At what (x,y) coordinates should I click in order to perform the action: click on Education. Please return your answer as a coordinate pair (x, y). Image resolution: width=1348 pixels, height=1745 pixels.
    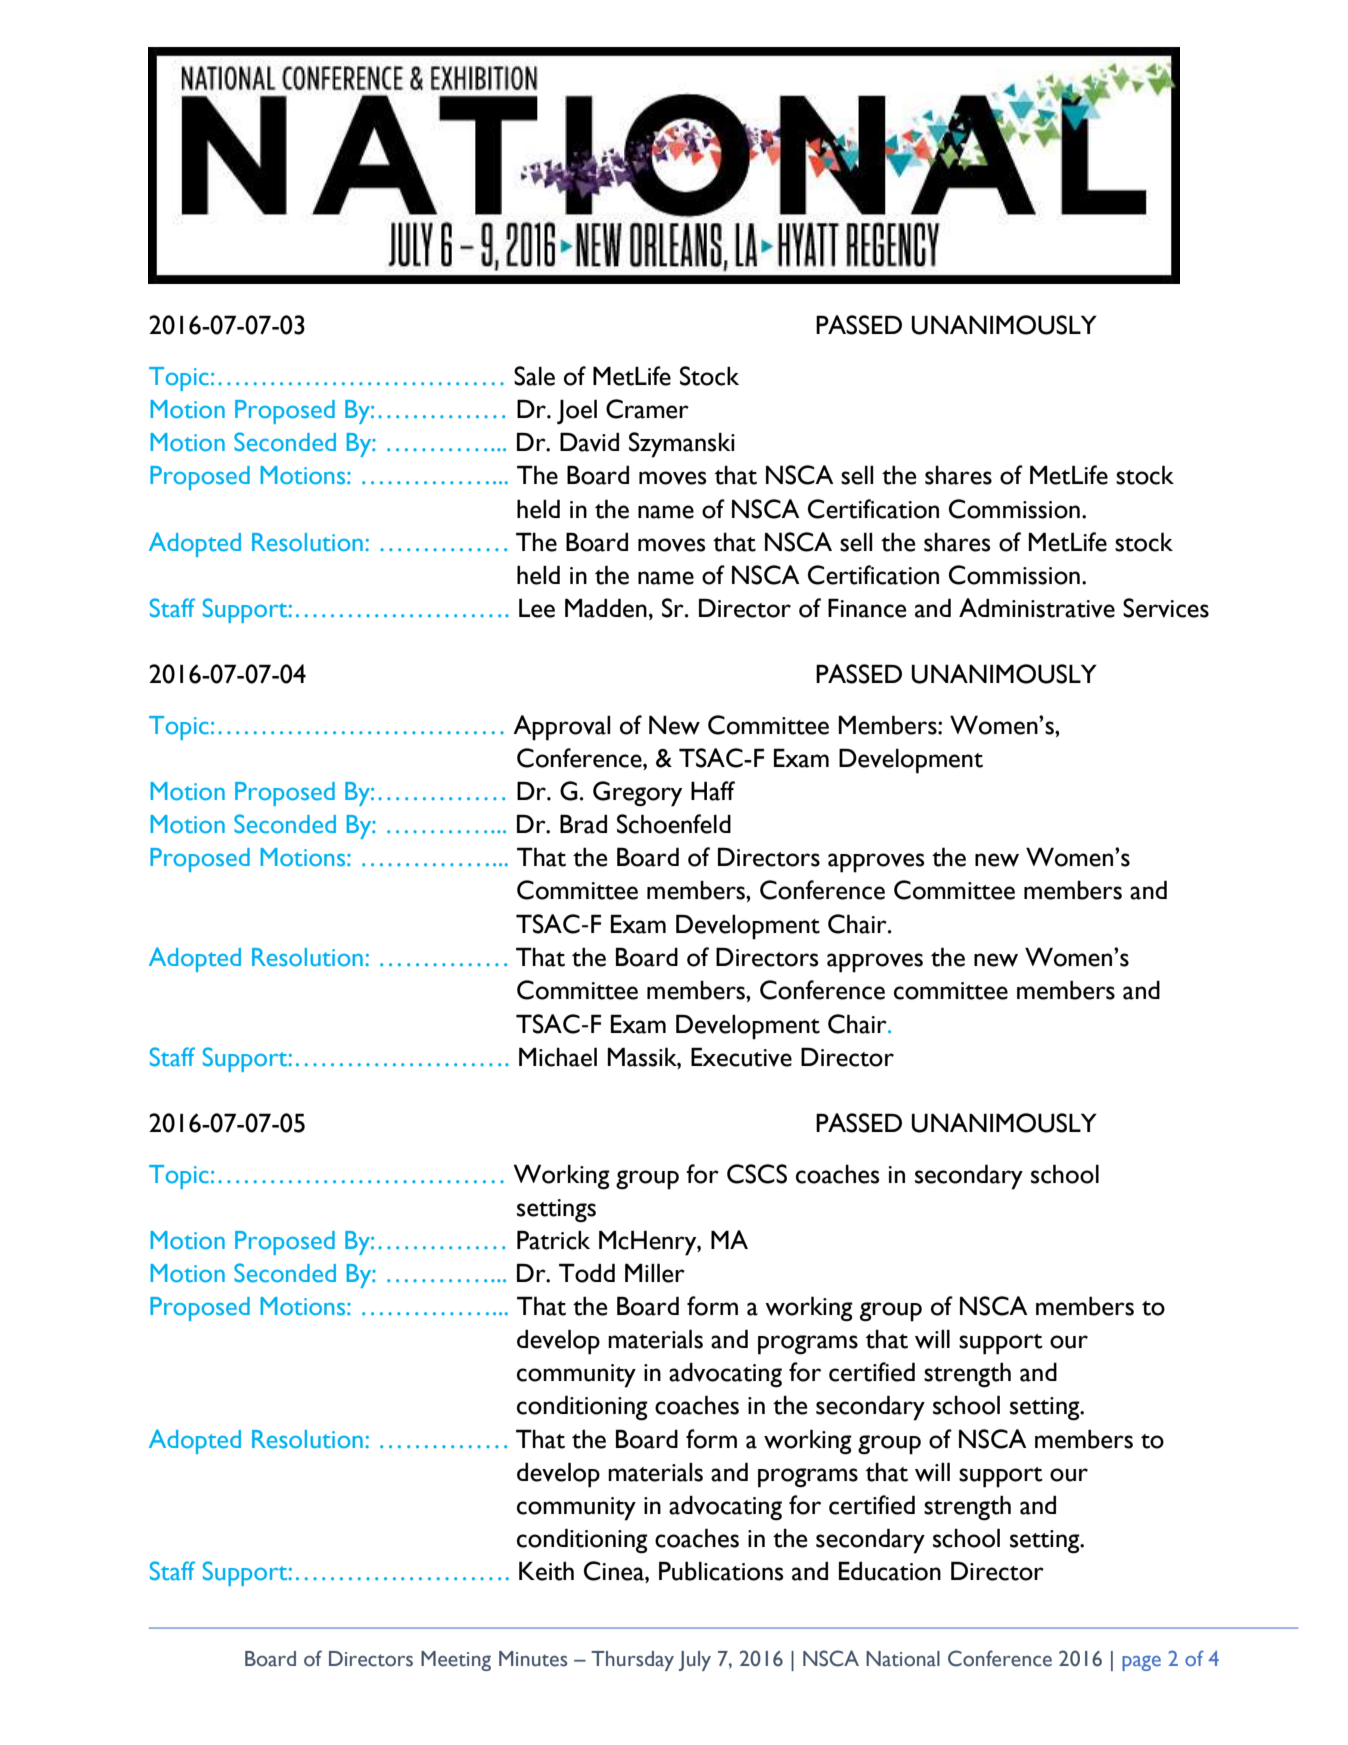
    Looking at the image, I should click on (890, 1571).
